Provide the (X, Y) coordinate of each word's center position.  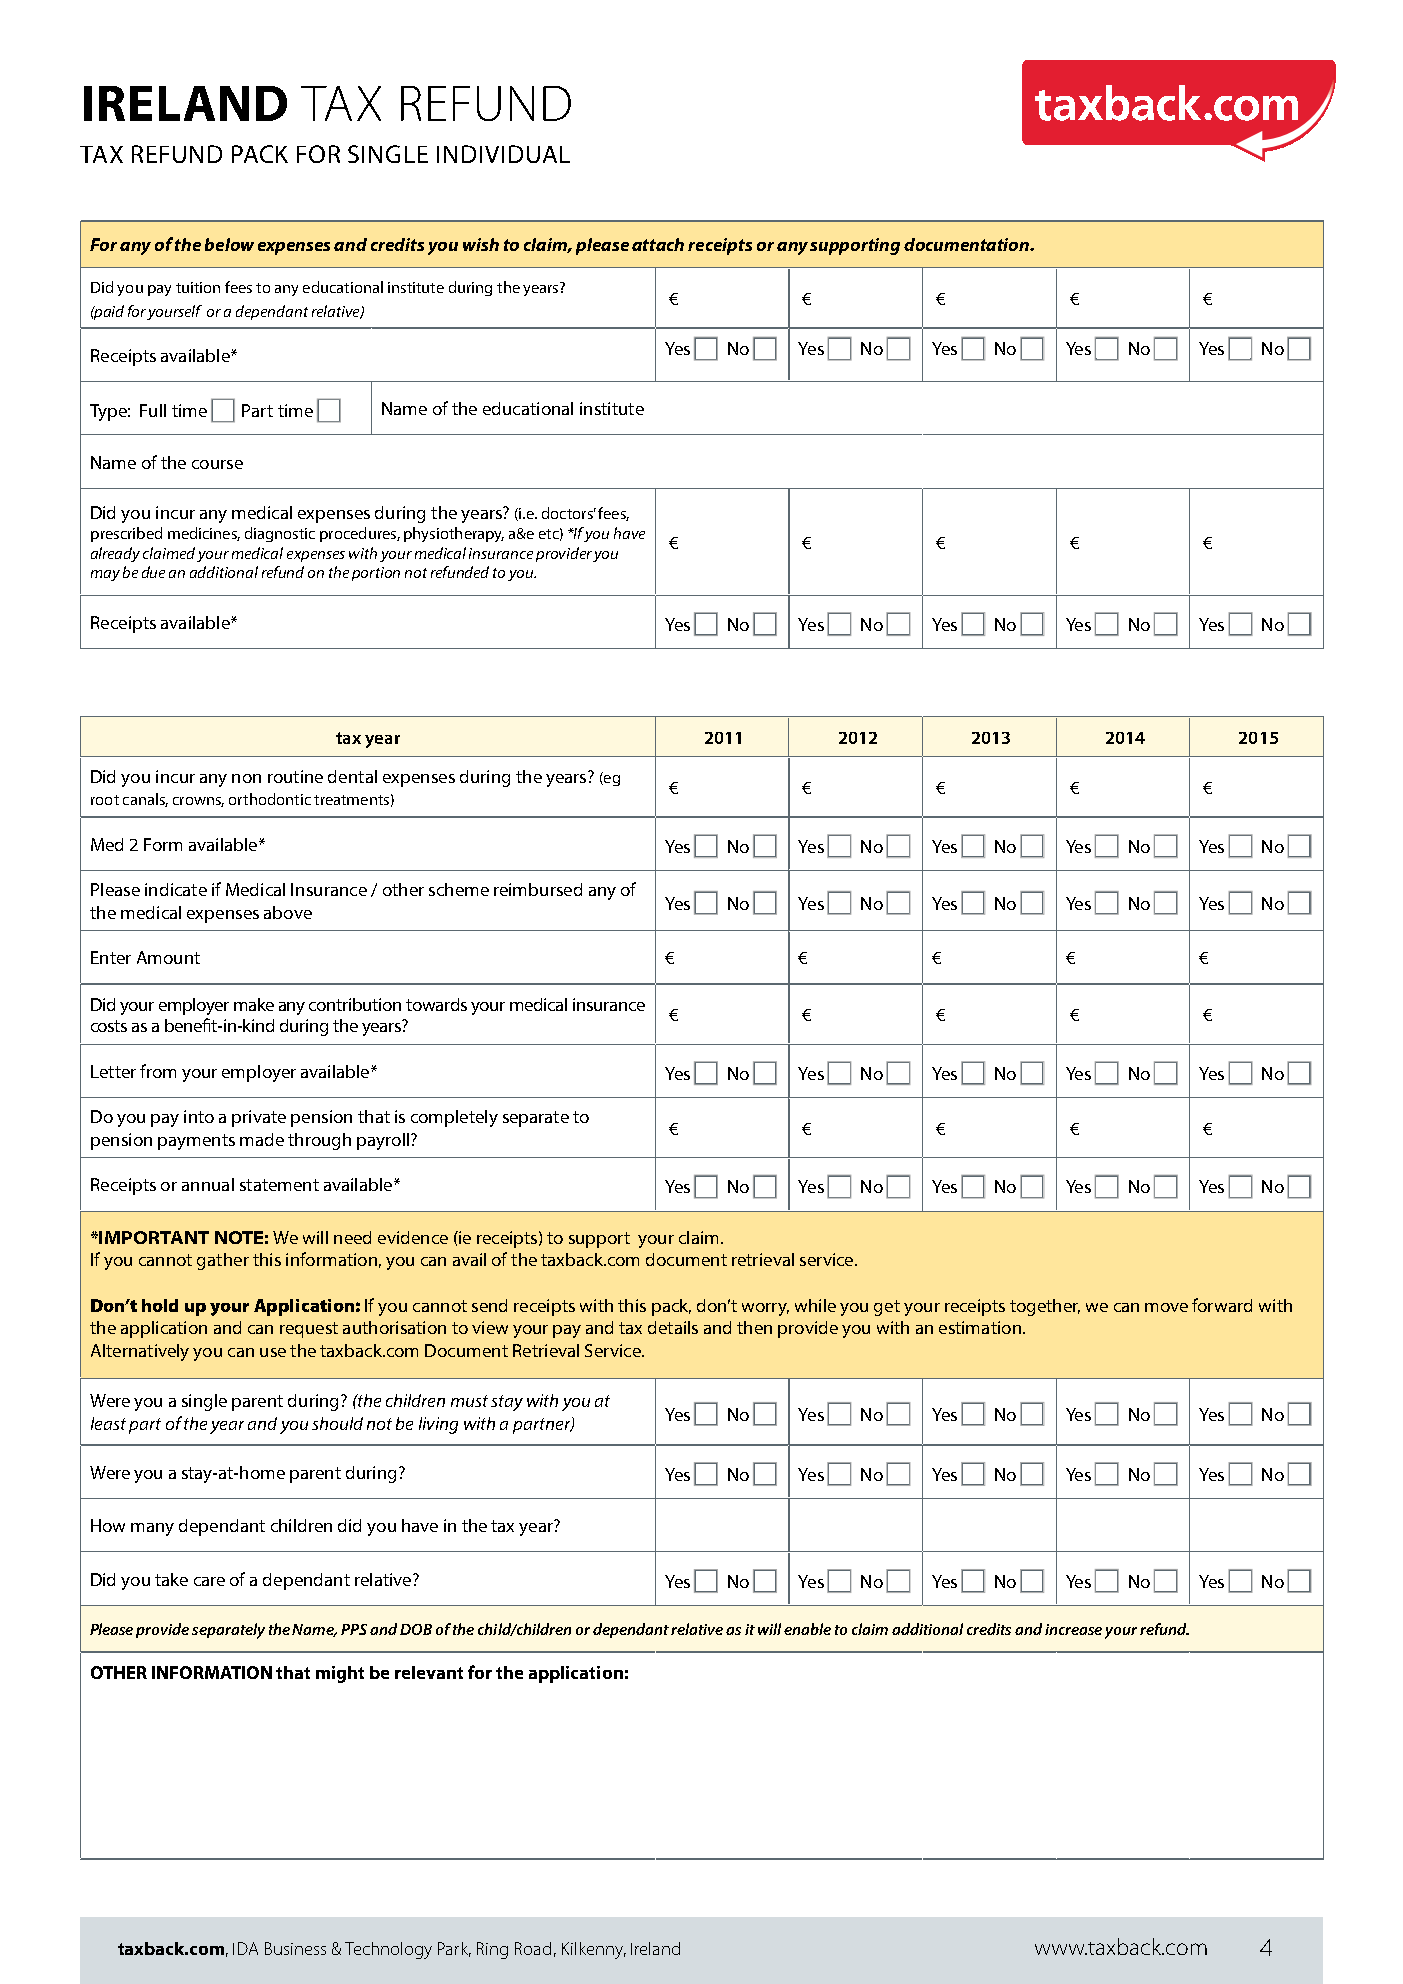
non (246, 778)
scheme (459, 889)
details (673, 1327)
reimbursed (538, 889)
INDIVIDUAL (503, 154)
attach (658, 244)
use (273, 1352)
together (1045, 1307)
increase (1073, 1629)
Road (533, 1948)
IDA (245, 1948)
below (229, 244)
